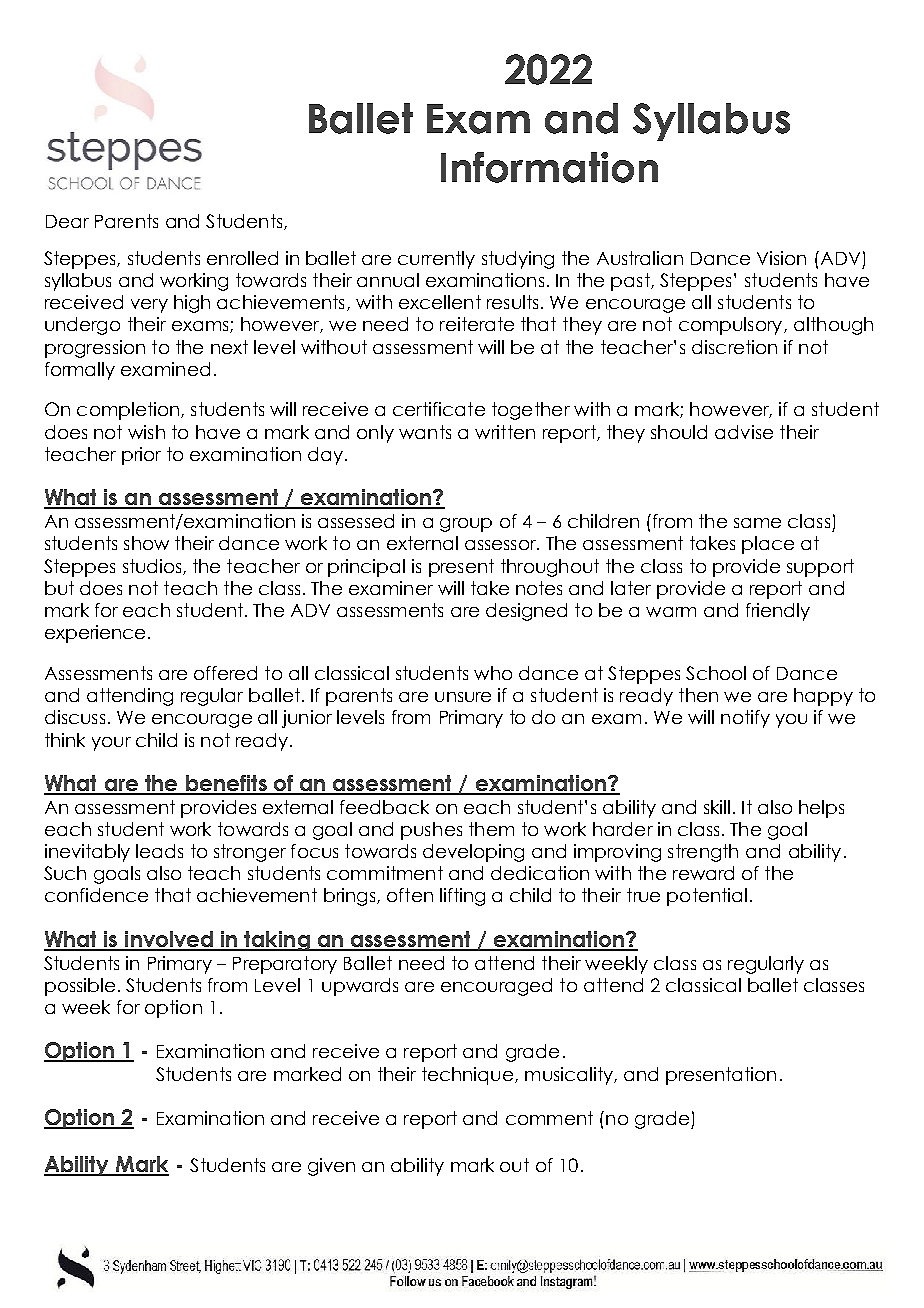 The height and width of the image is (1308, 924). What do you see at coordinates (436, 260) in the image?
I see `currently` at bounding box center [436, 260].
